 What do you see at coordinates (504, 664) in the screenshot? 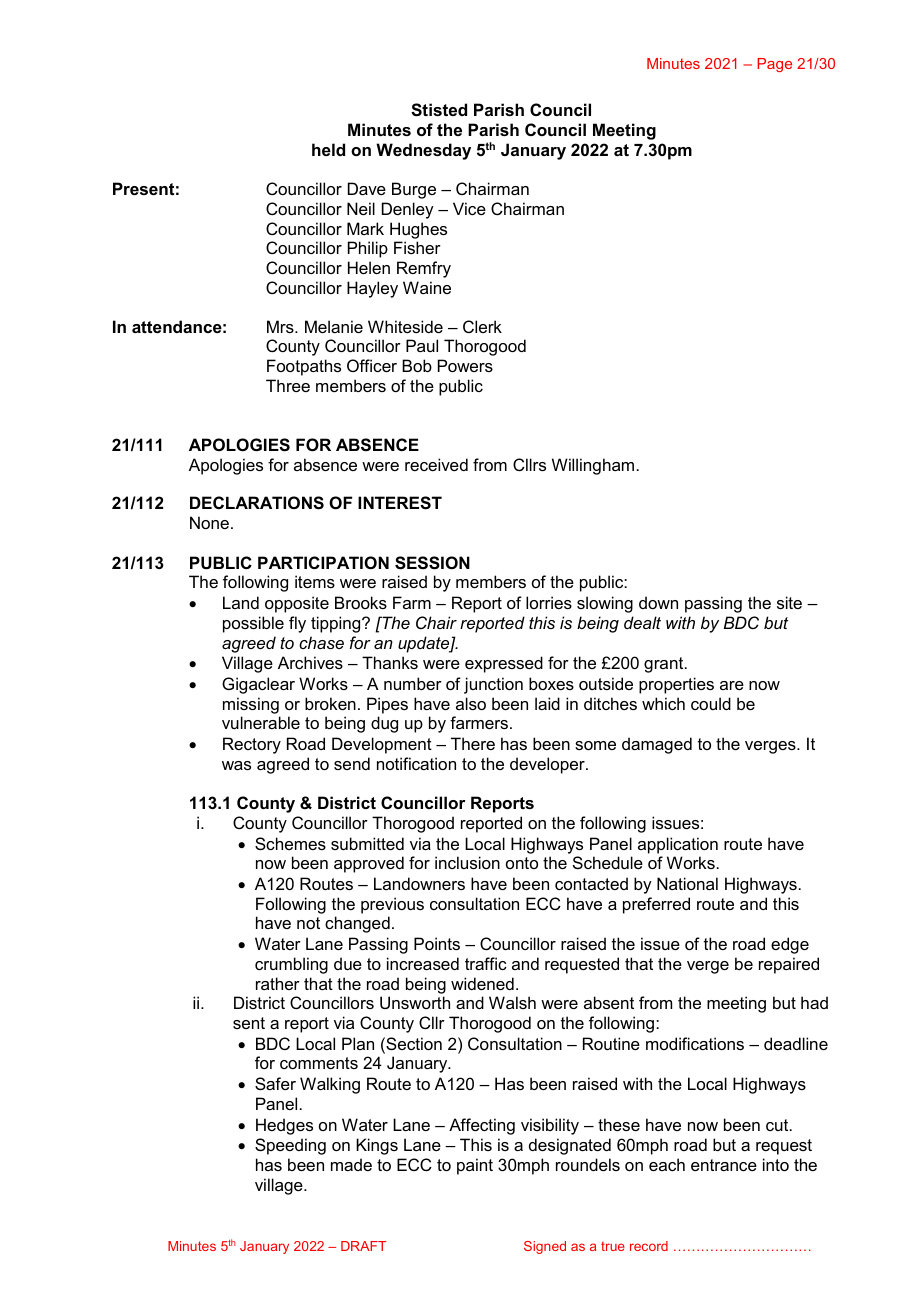
I see `expressed` at bounding box center [504, 664].
